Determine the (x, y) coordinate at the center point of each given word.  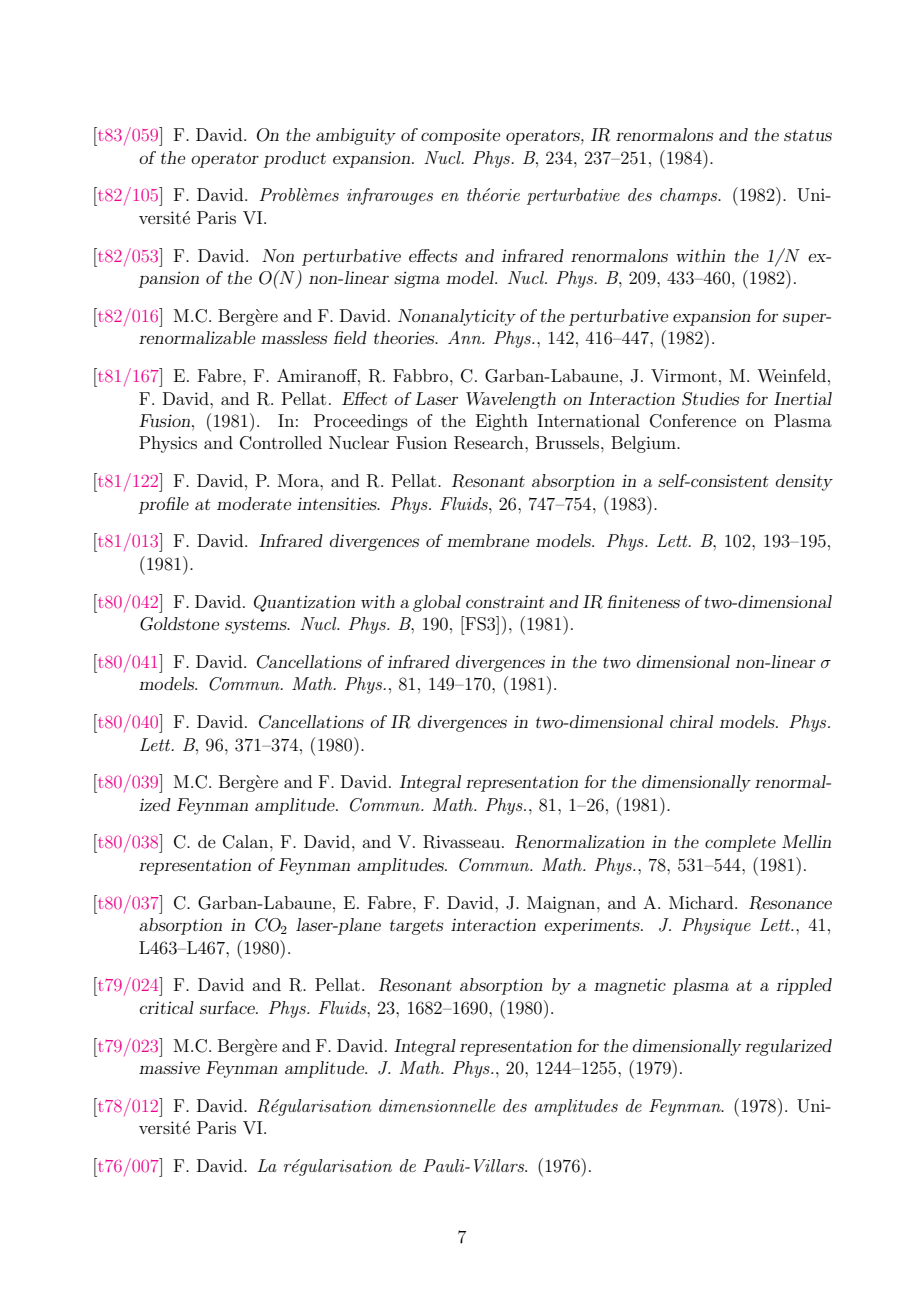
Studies (710, 399)
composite (460, 136)
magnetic (630, 986)
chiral (691, 721)
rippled (804, 986)
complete (740, 843)
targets (416, 927)
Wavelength (511, 400)
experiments (593, 926)
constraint (505, 602)
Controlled (281, 443)
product (294, 159)
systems (257, 626)
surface (228, 1007)
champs (690, 196)
